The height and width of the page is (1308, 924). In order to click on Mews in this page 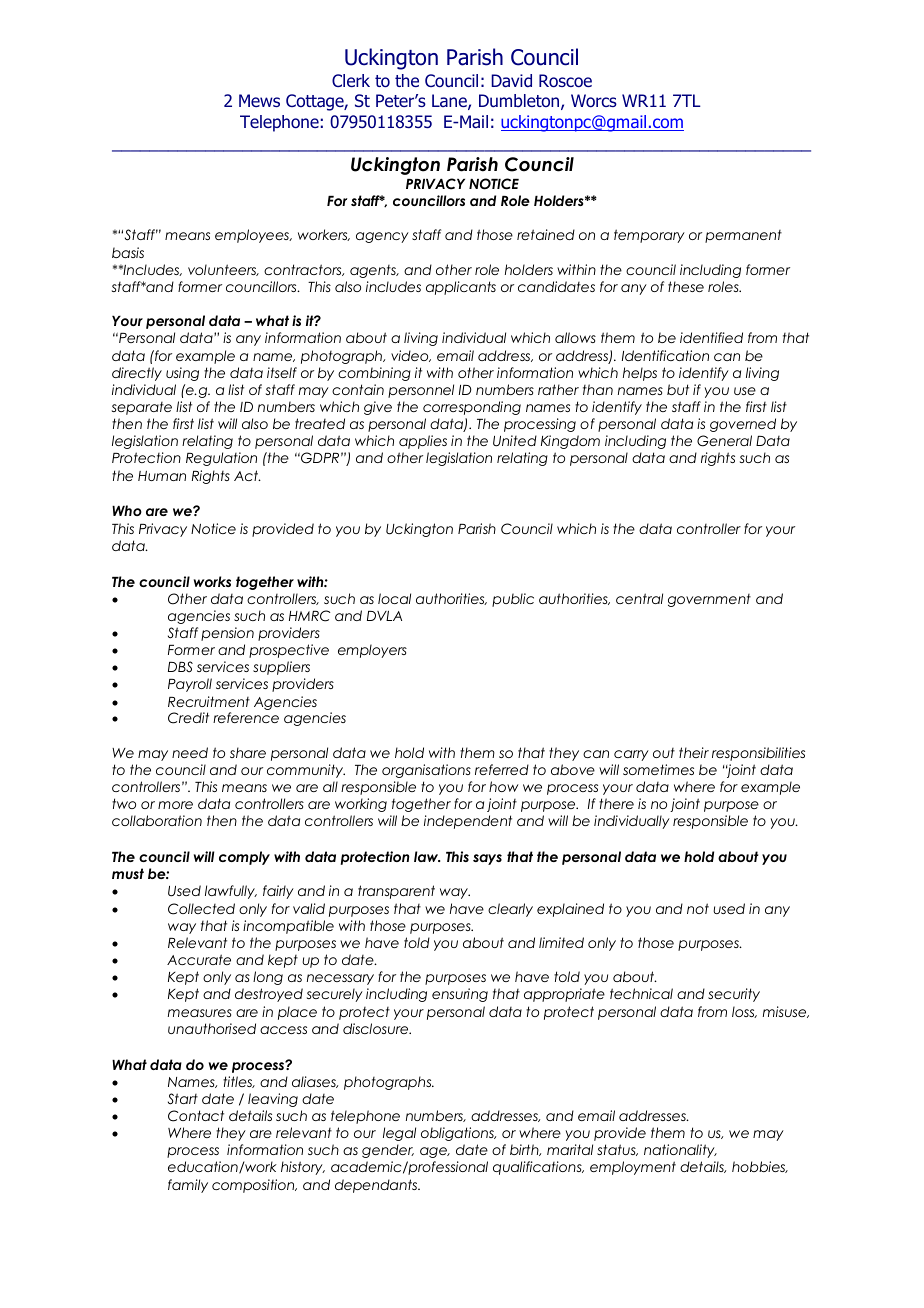, I will do `click(259, 100)`.
